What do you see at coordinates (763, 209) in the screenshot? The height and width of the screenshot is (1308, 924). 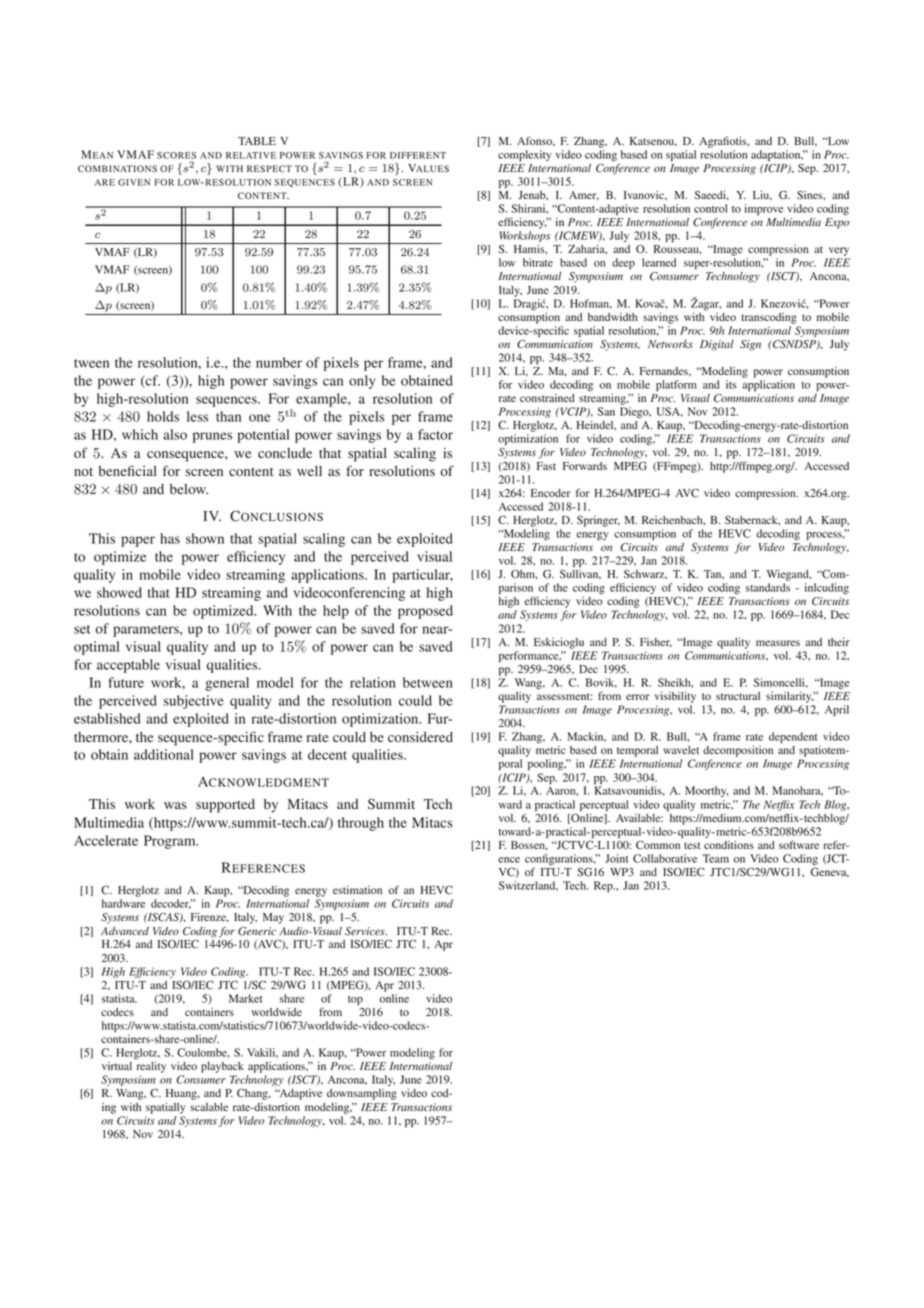 I see `improve` at bounding box center [763, 209].
